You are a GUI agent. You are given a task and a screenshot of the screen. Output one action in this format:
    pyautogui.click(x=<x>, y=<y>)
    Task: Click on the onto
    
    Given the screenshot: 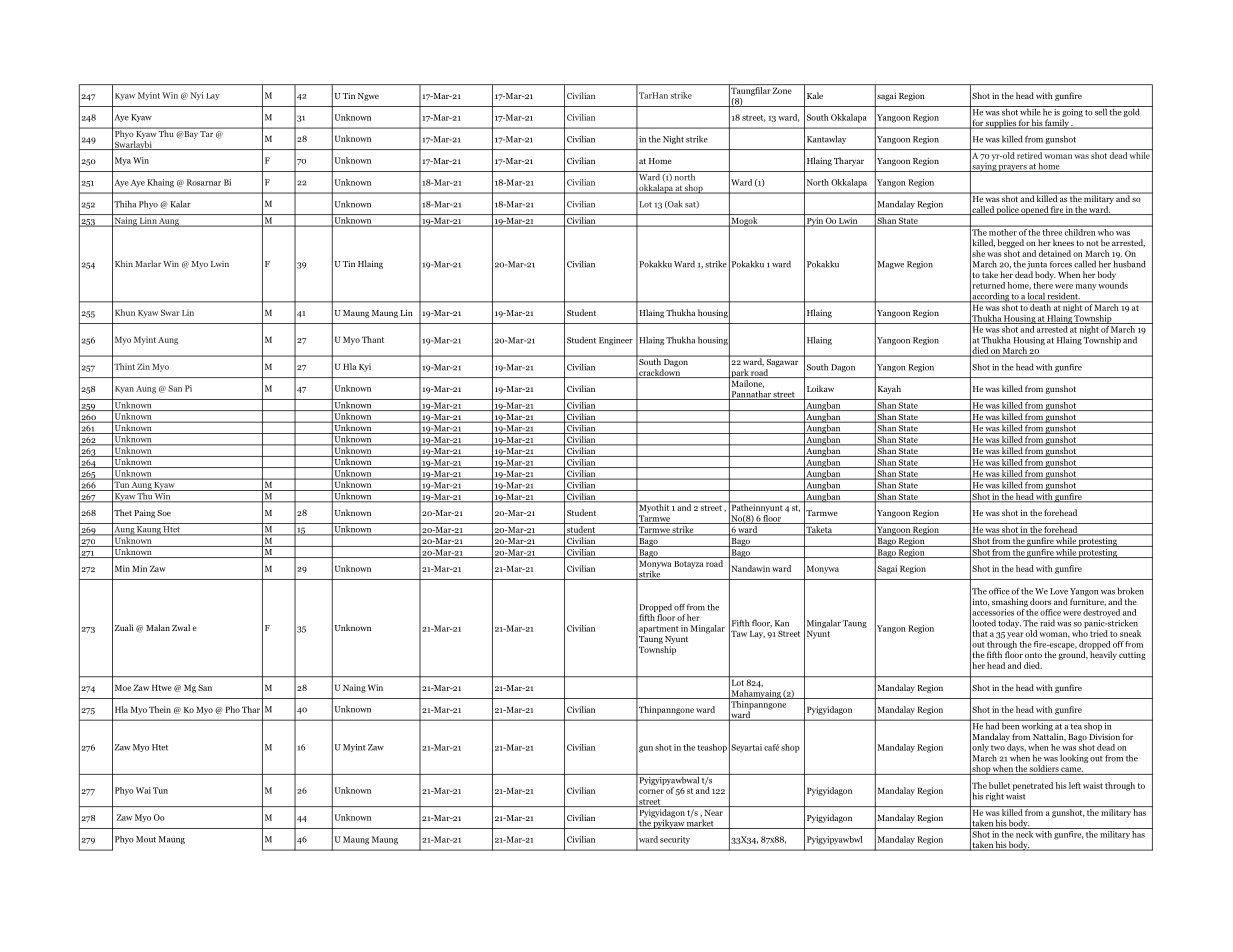 What is the action you would take?
    pyautogui.click(x=1033, y=655)
